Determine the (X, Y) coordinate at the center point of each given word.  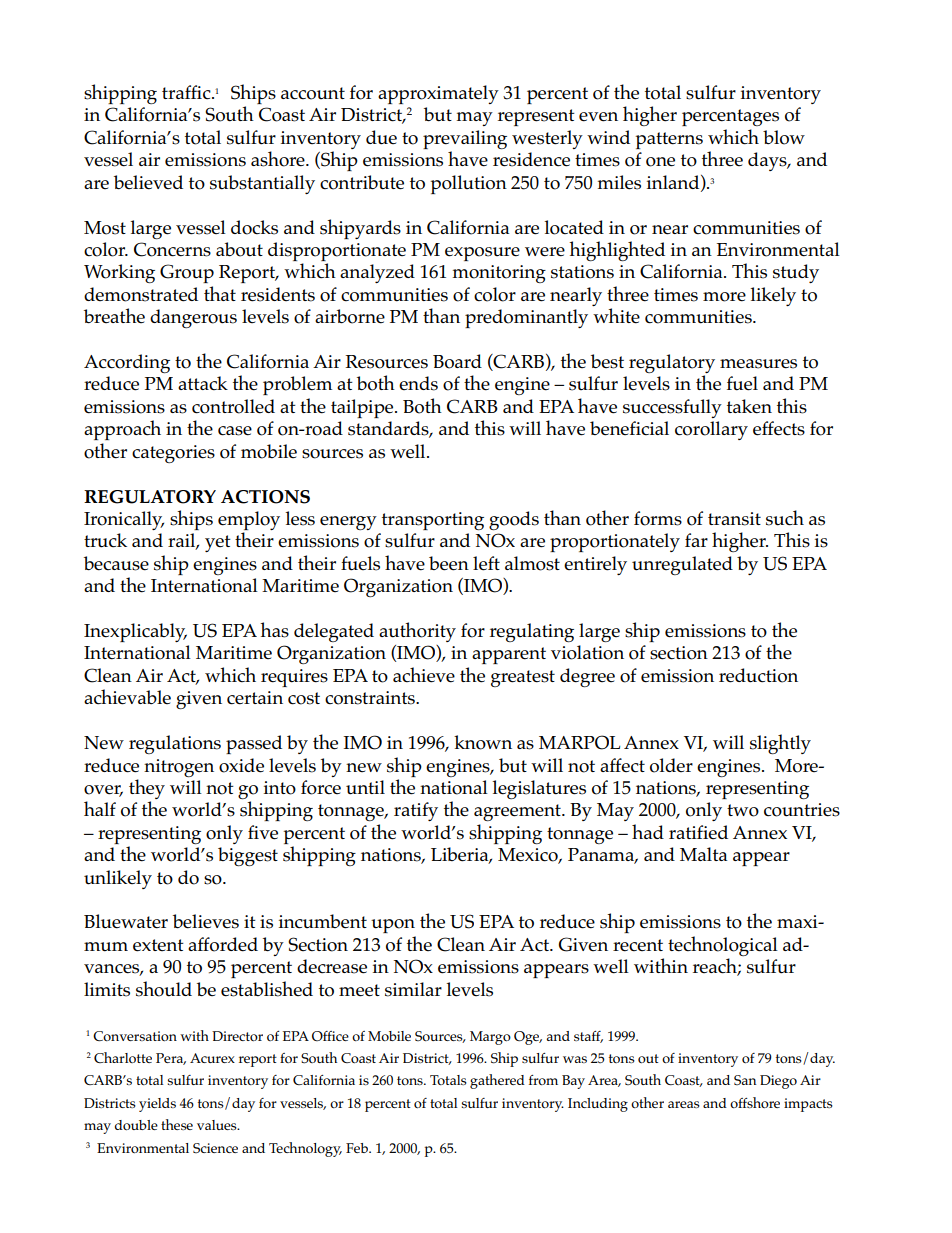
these (177, 1124)
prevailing (465, 139)
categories (173, 454)
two (743, 810)
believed (148, 182)
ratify (416, 811)
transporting (433, 521)
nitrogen (179, 768)
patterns (669, 140)
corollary (711, 430)
